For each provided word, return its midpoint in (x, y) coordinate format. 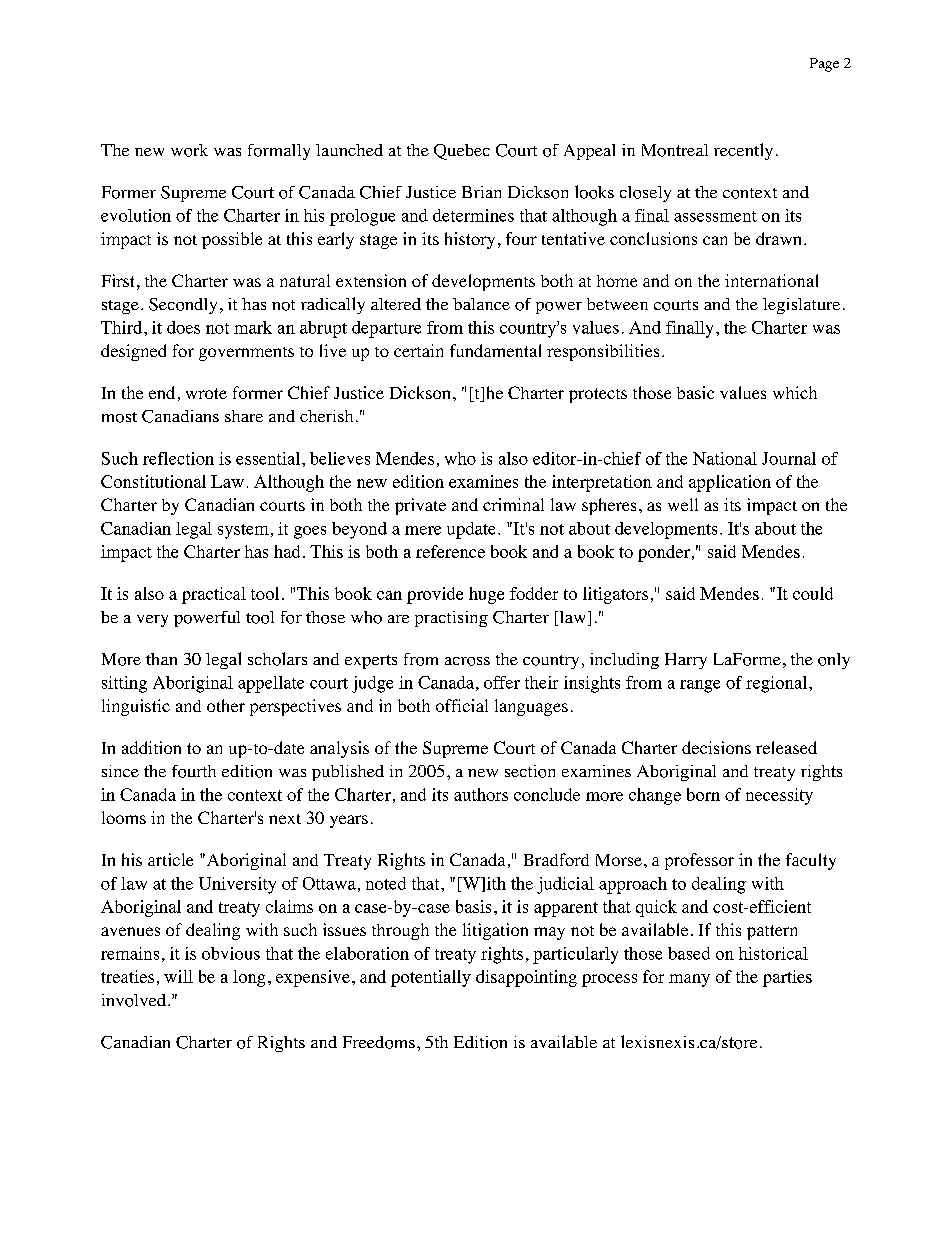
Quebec (462, 152)
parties (787, 978)
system (243, 531)
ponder (664, 553)
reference (450, 551)
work (189, 150)
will (178, 976)
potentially (431, 978)
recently (743, 151)
